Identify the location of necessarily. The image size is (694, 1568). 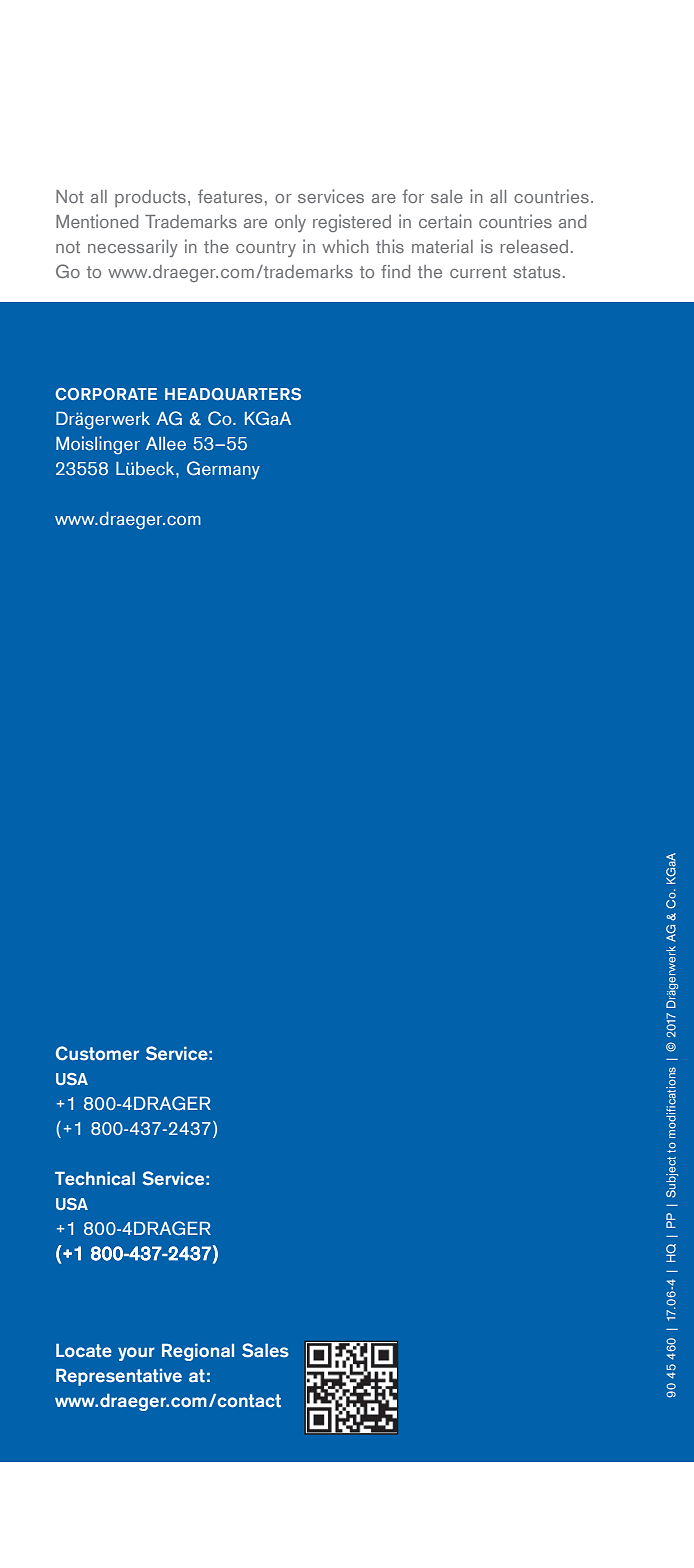
(133, 248).
